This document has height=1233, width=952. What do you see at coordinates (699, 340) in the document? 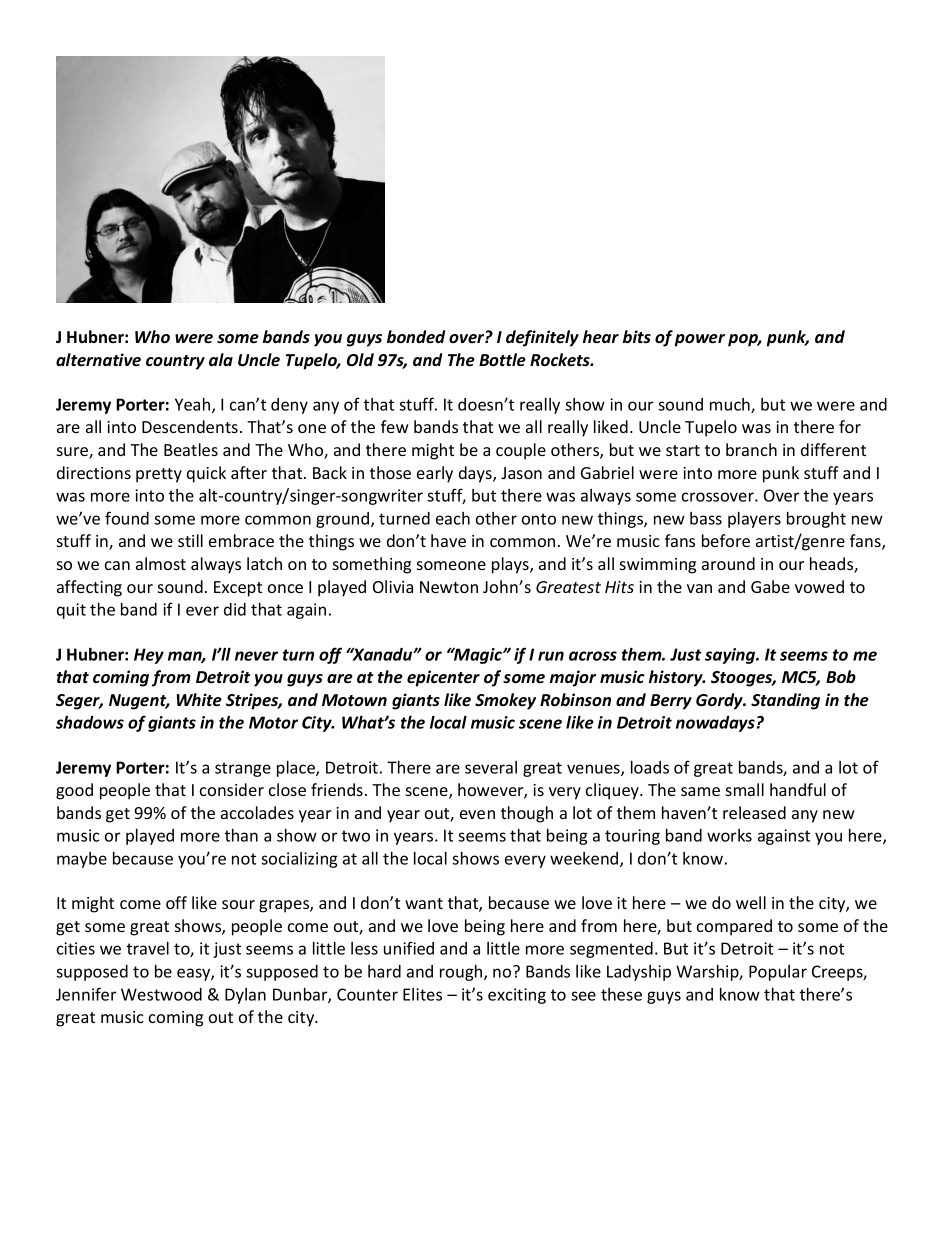
I see `power` at bounding box center [699, 340].
